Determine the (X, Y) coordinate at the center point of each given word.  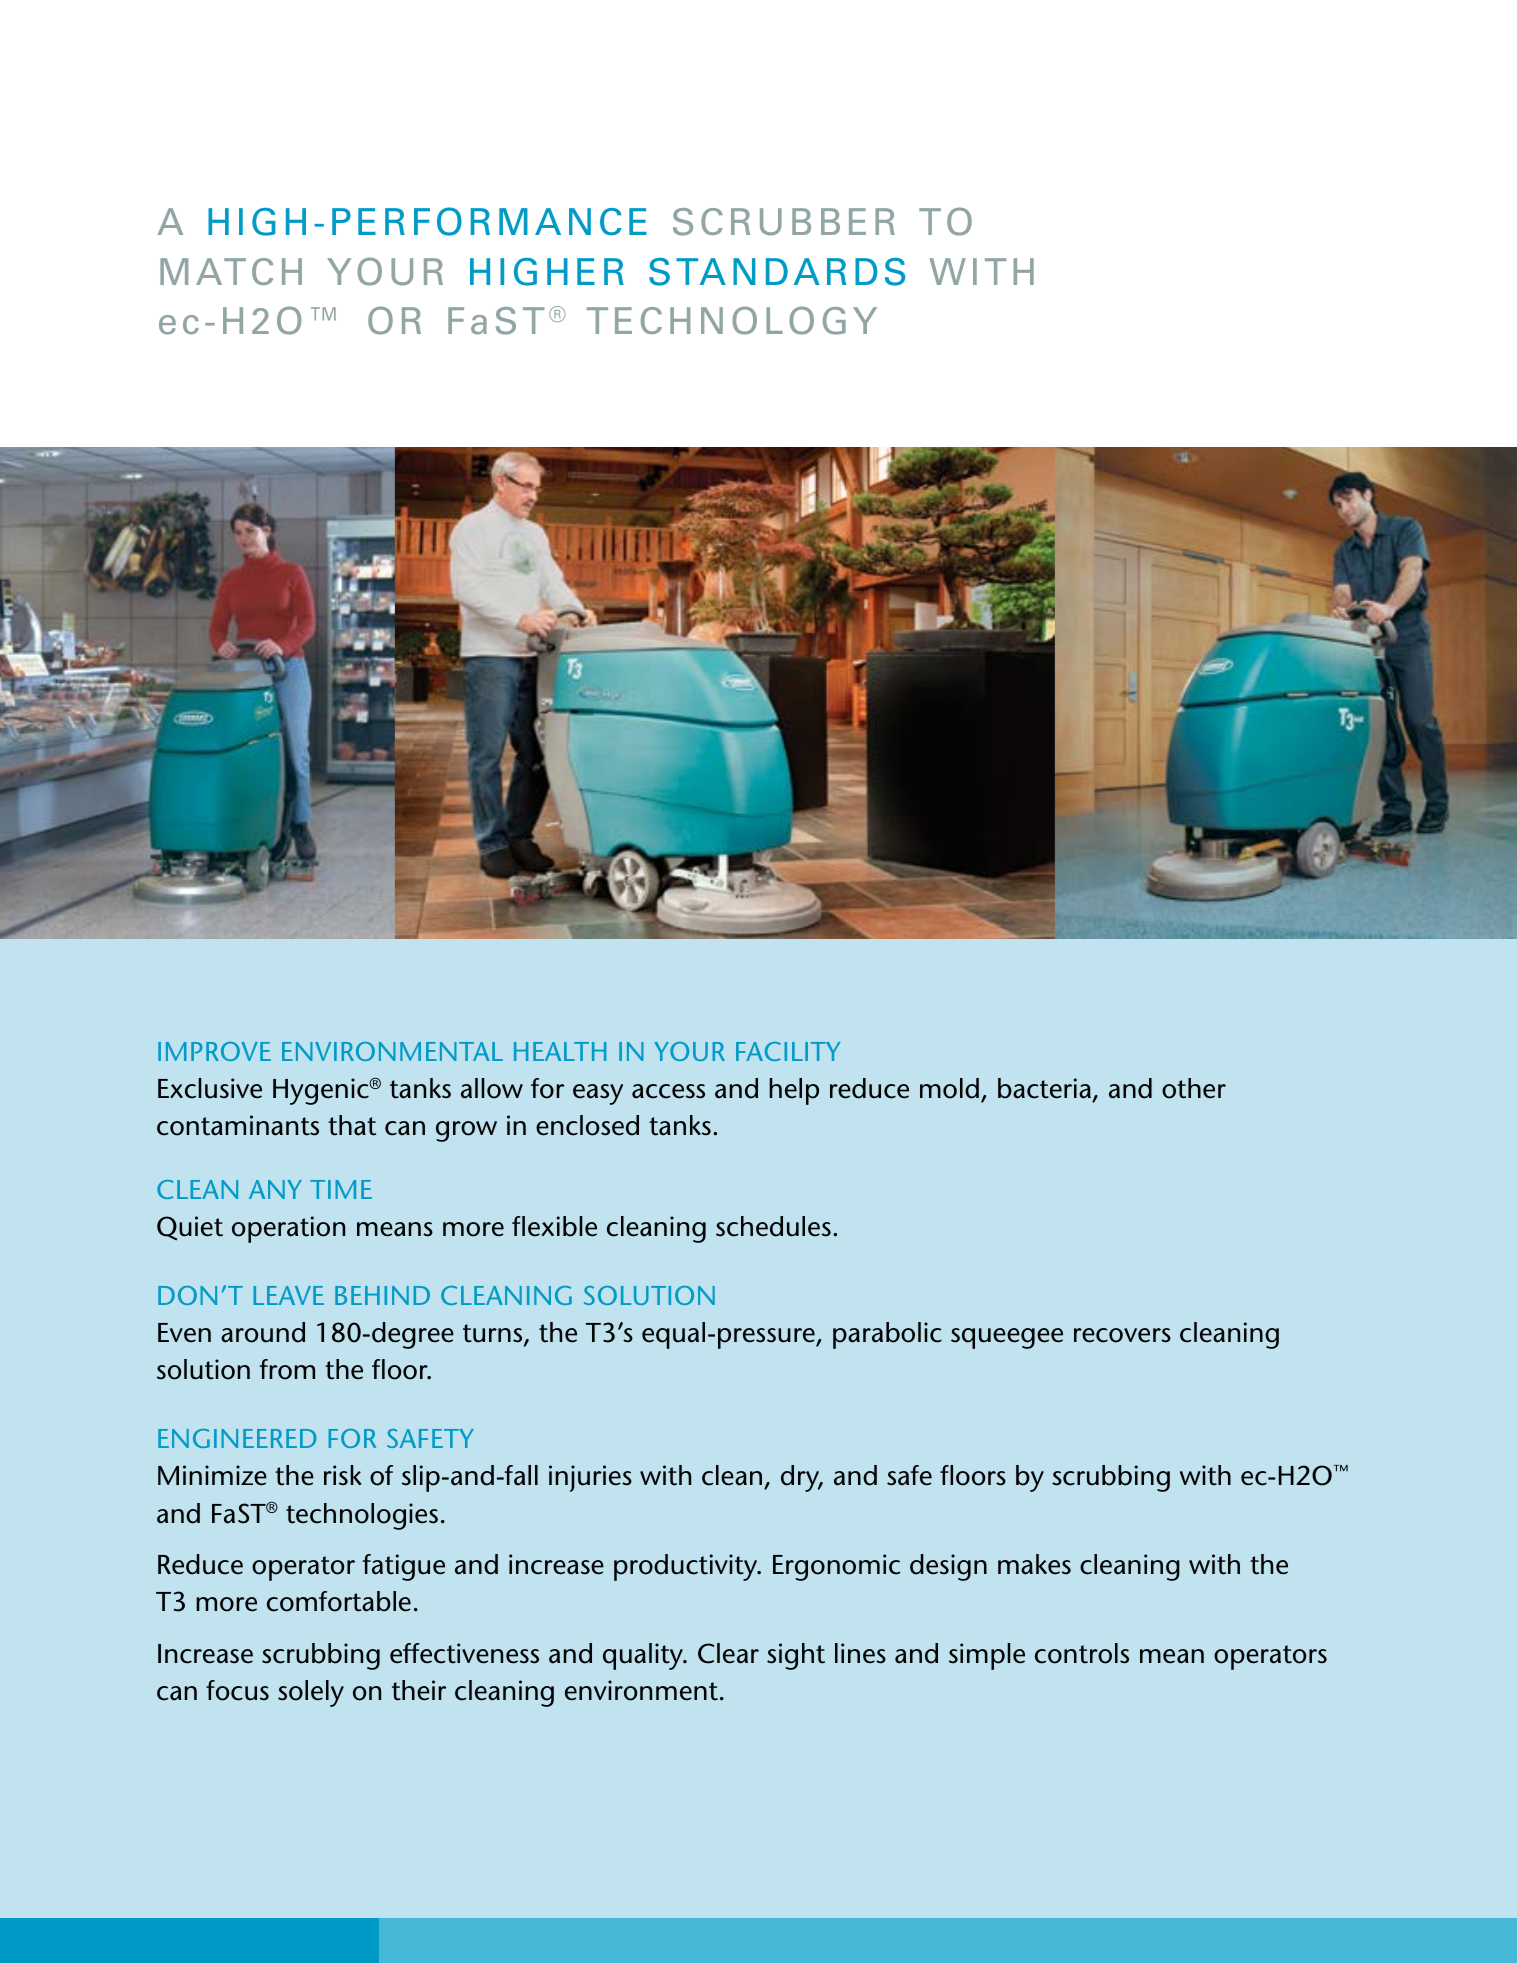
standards (777, 272)
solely (311, 1693)
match (231, 271)
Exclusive (210, 1088)
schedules (773, 1226)
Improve (214, 1051)
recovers (1122, 1335)
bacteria (1044, 1088)
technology (732, 320)
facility (788, 1051)
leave (289, 1295)
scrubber (784, 222)
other (1194, 1088)
